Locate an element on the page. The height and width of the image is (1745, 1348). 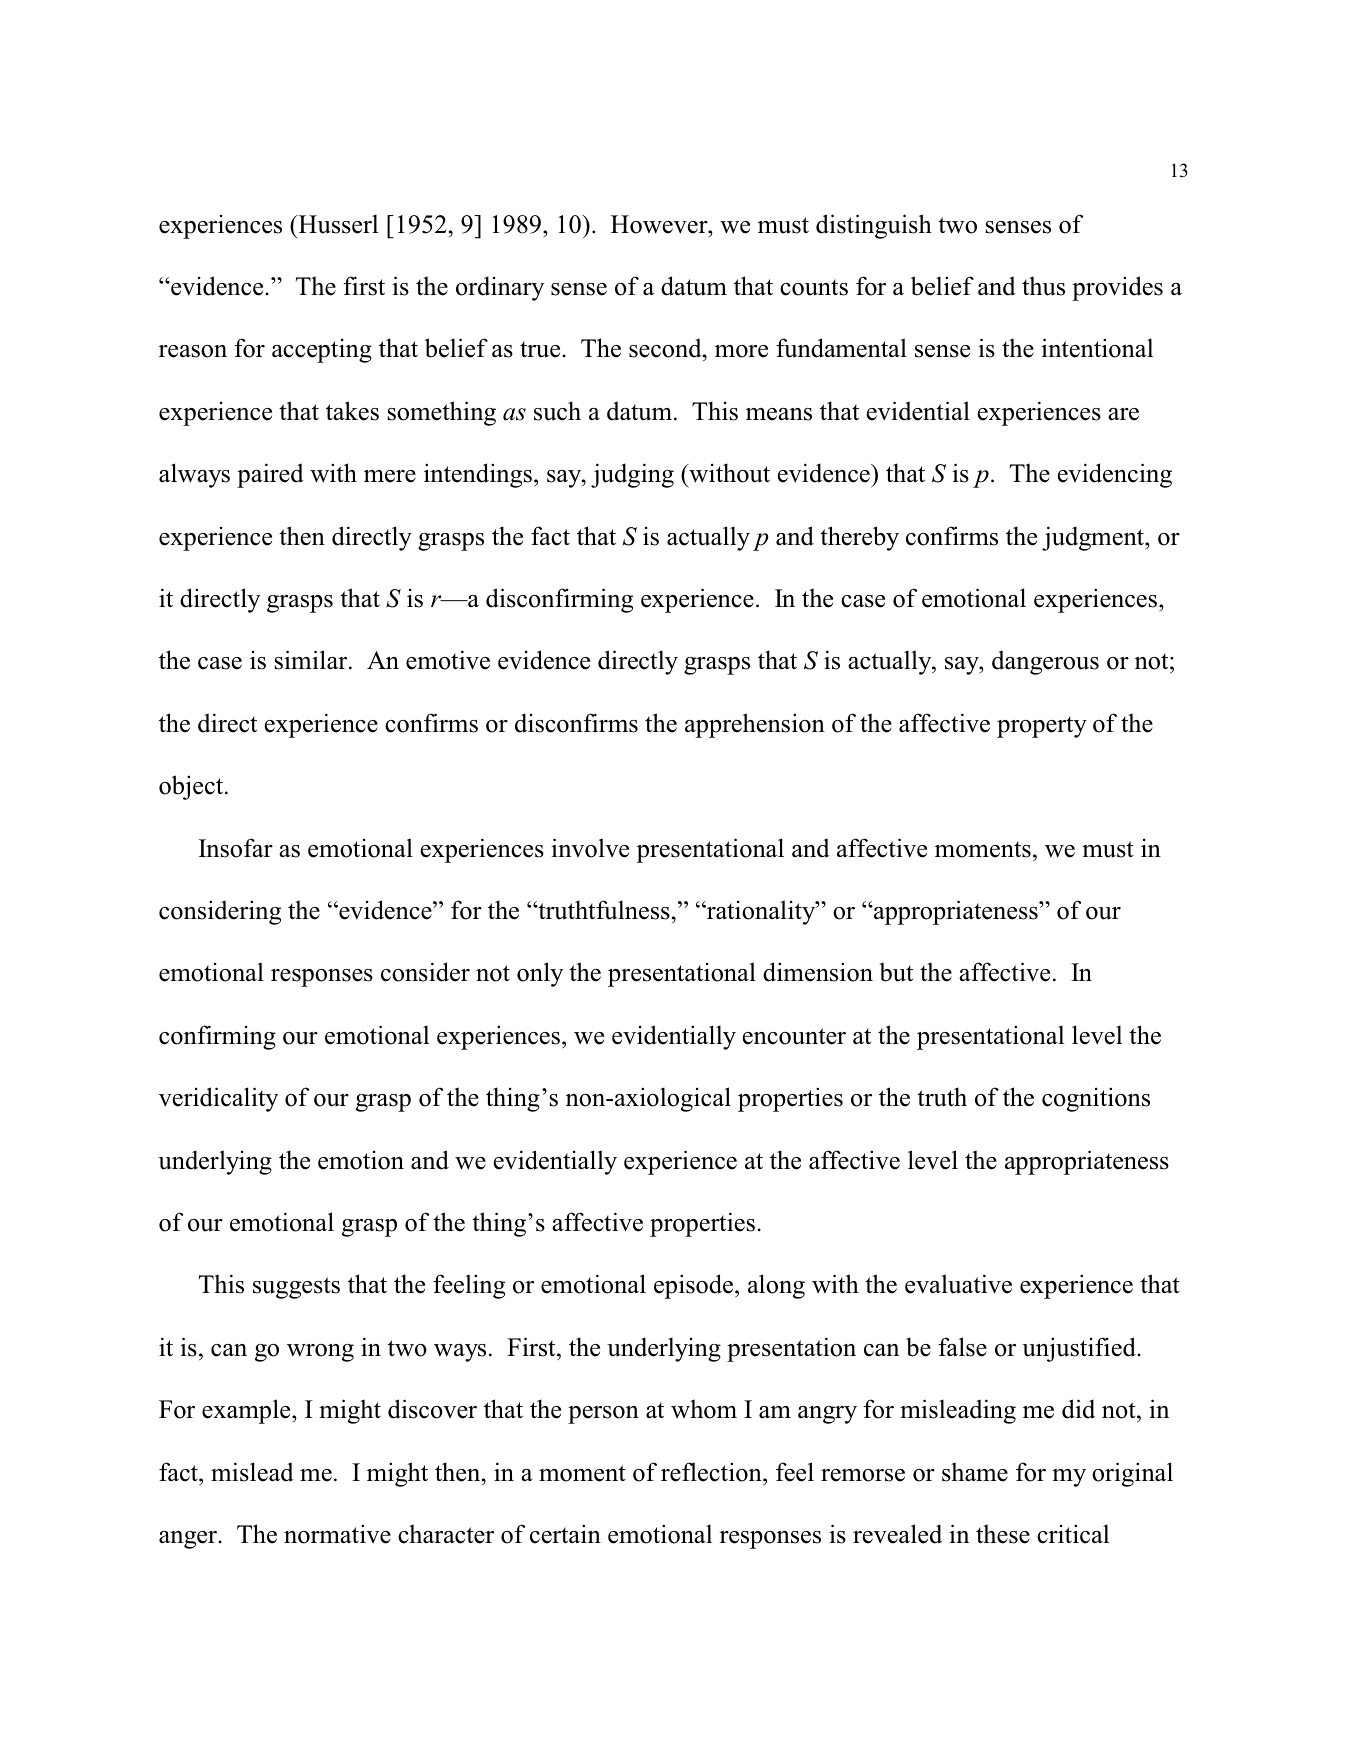
cognitions is located at coordinates (1096, 1099).
